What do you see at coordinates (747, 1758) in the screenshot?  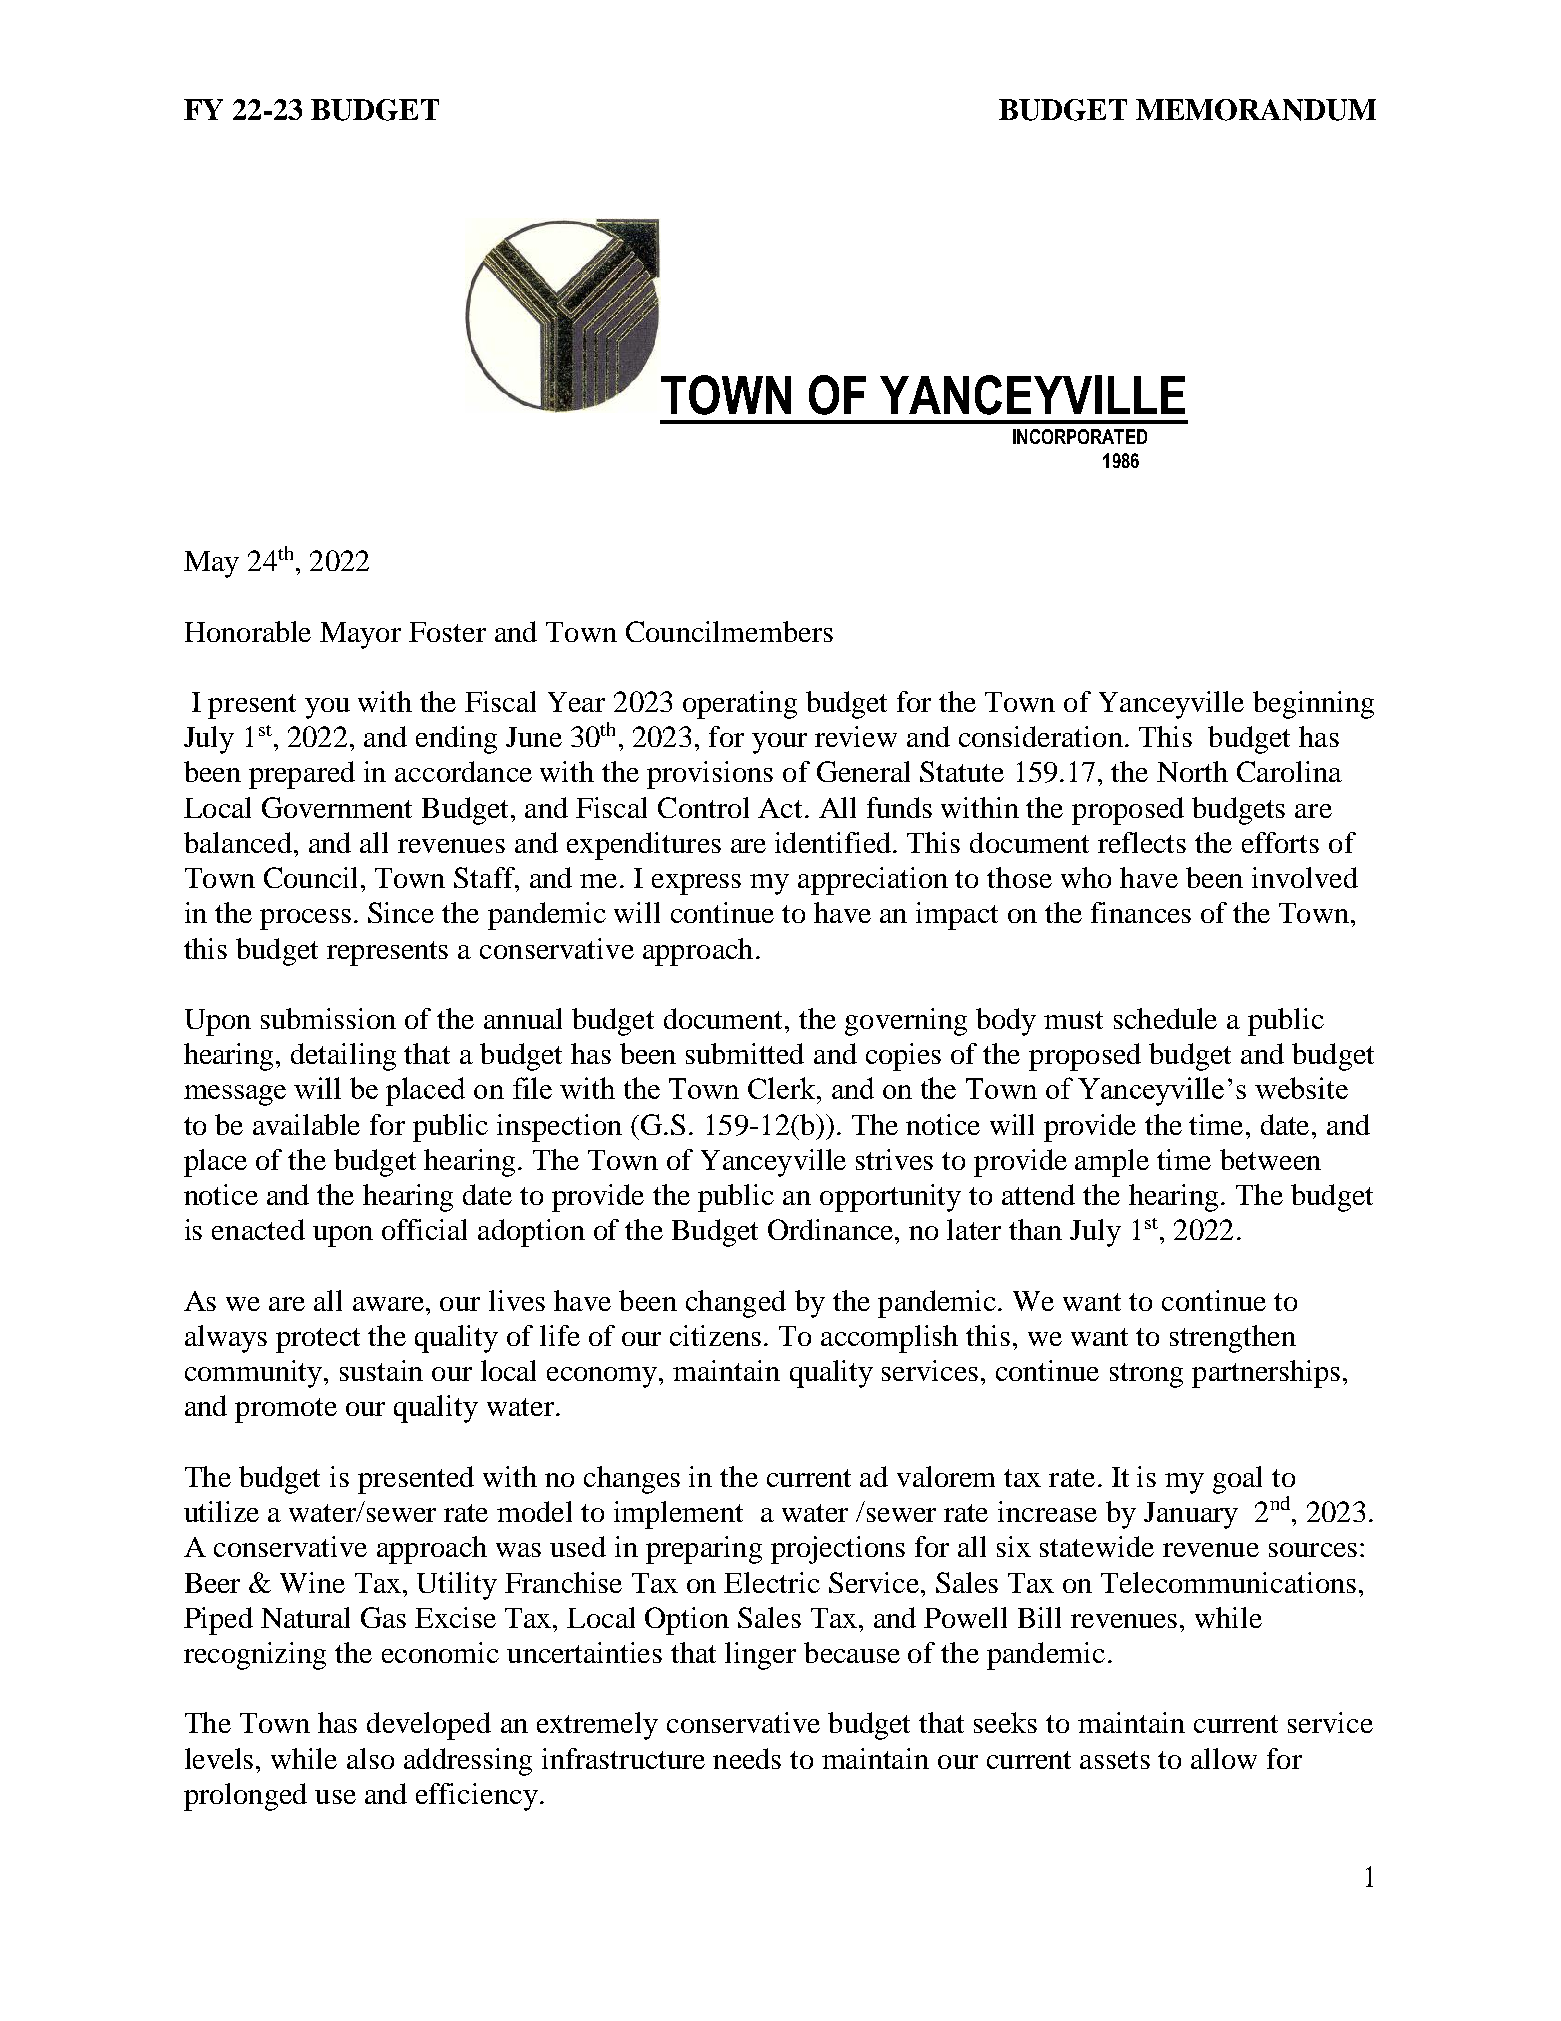 I see `needs` at bounding box center [747, 1758].
